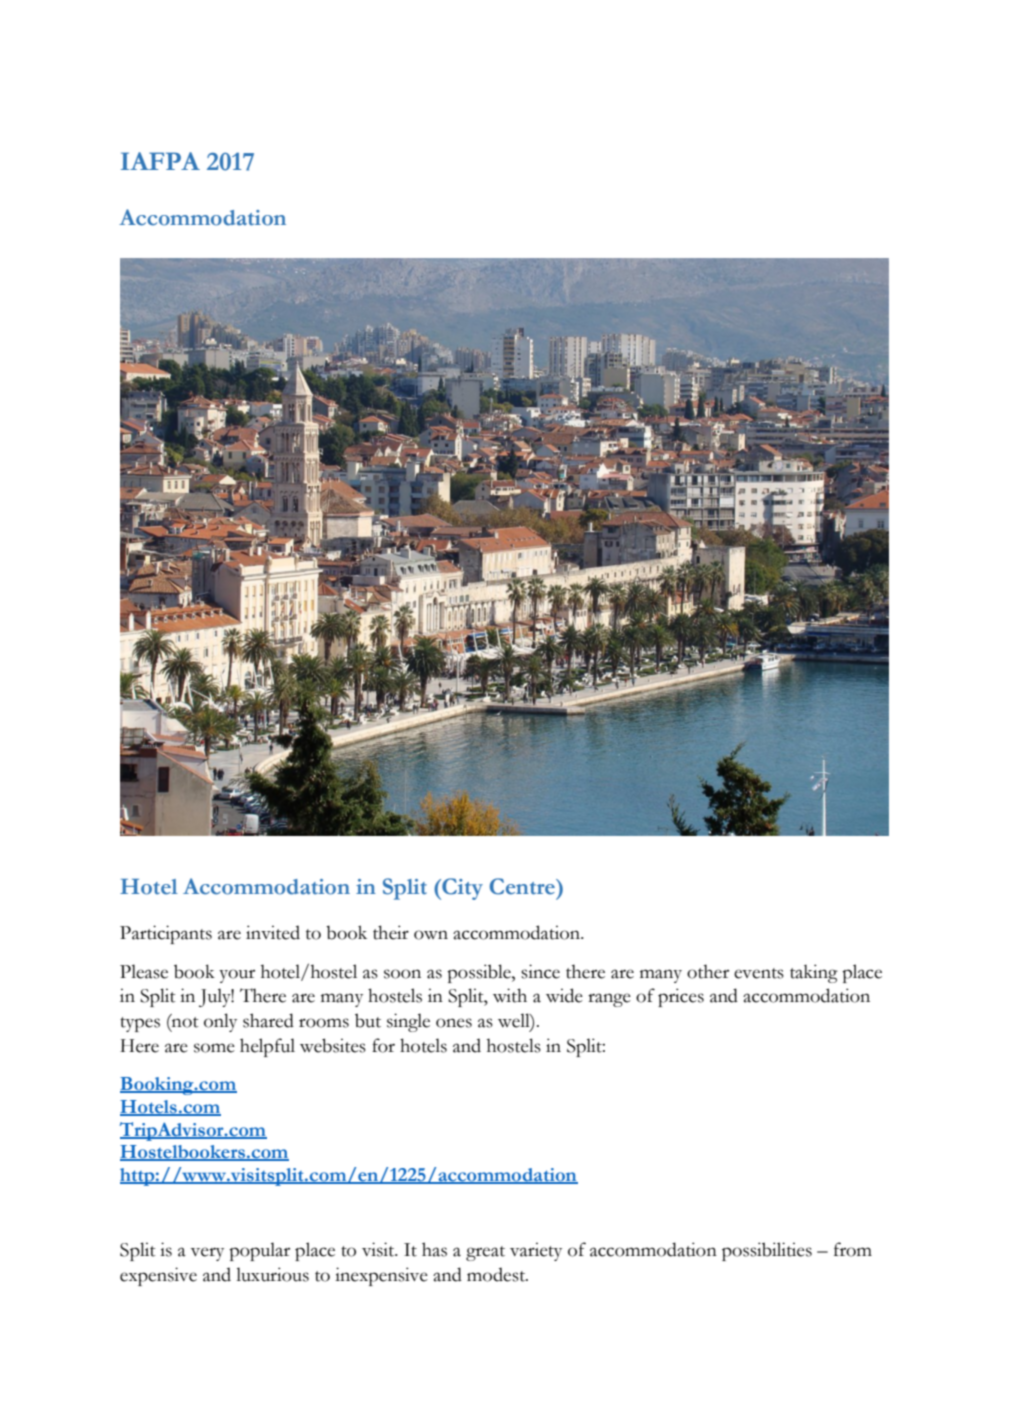 The width and height of the screenshot is (1009, 1427). Describe the element at coordinates (273, 932) in the screenshot. I see `invited` at that location.
